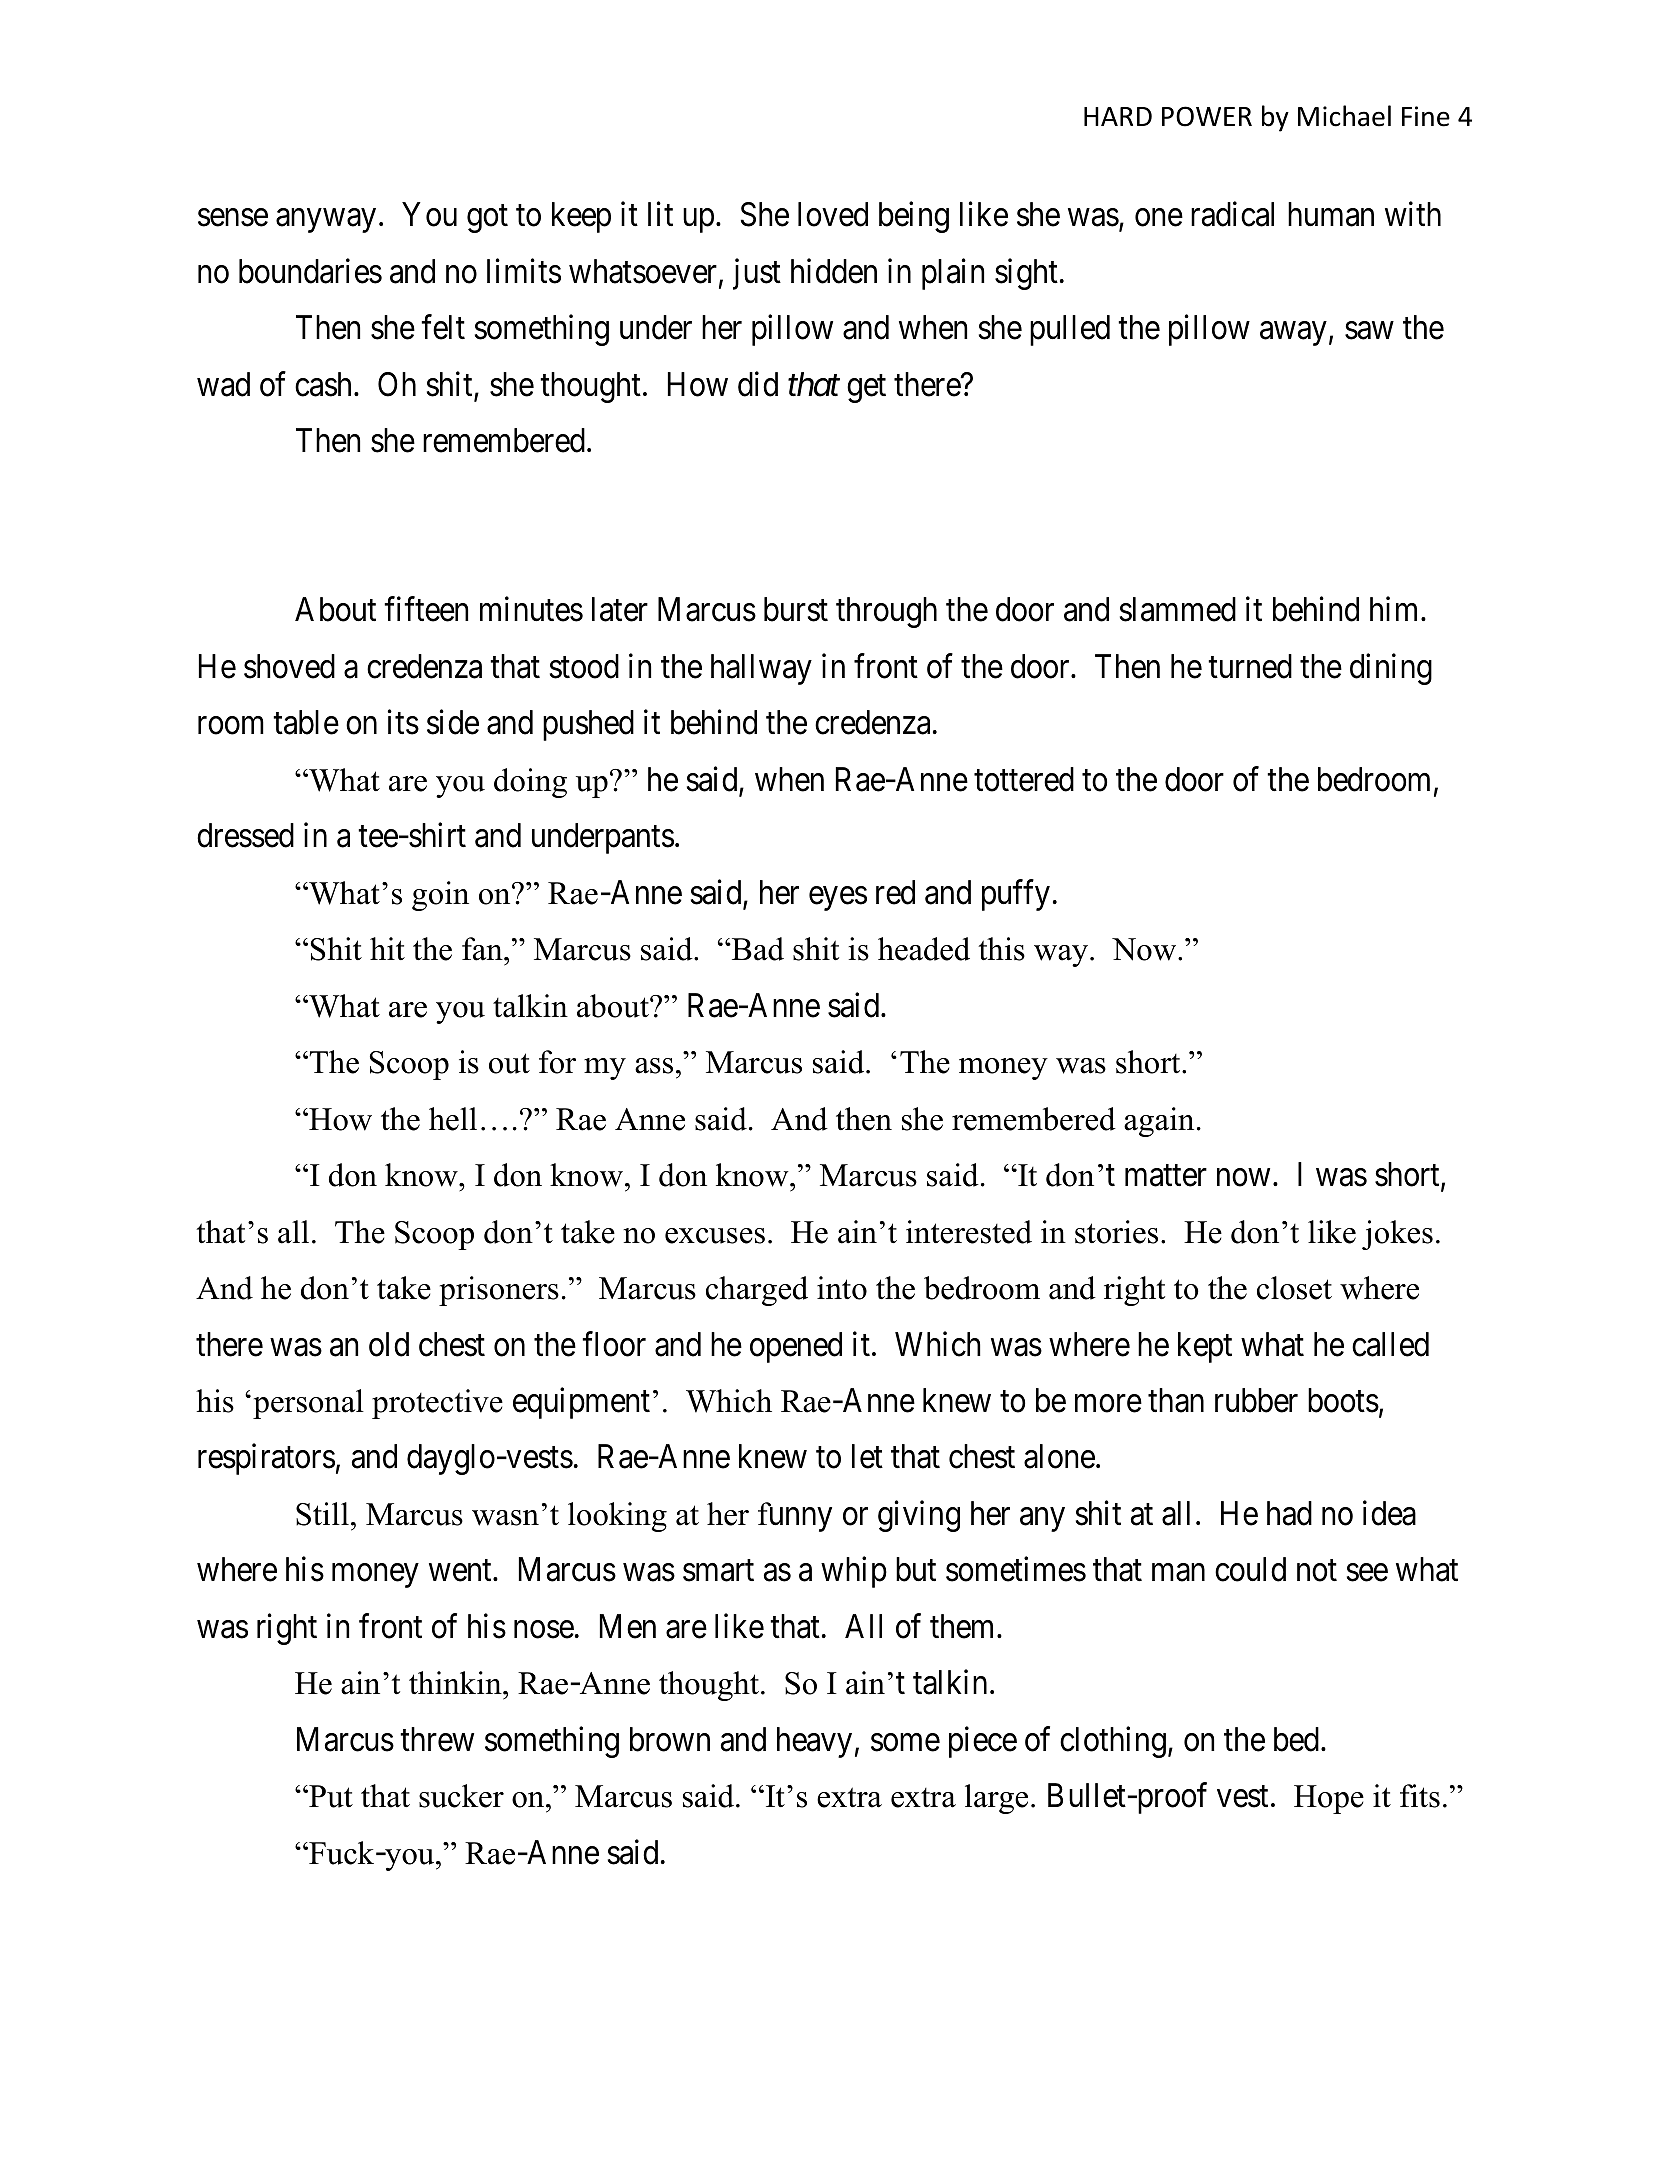 The image size is (1669, 2160). I want to click on headed, so click(924, 949).
